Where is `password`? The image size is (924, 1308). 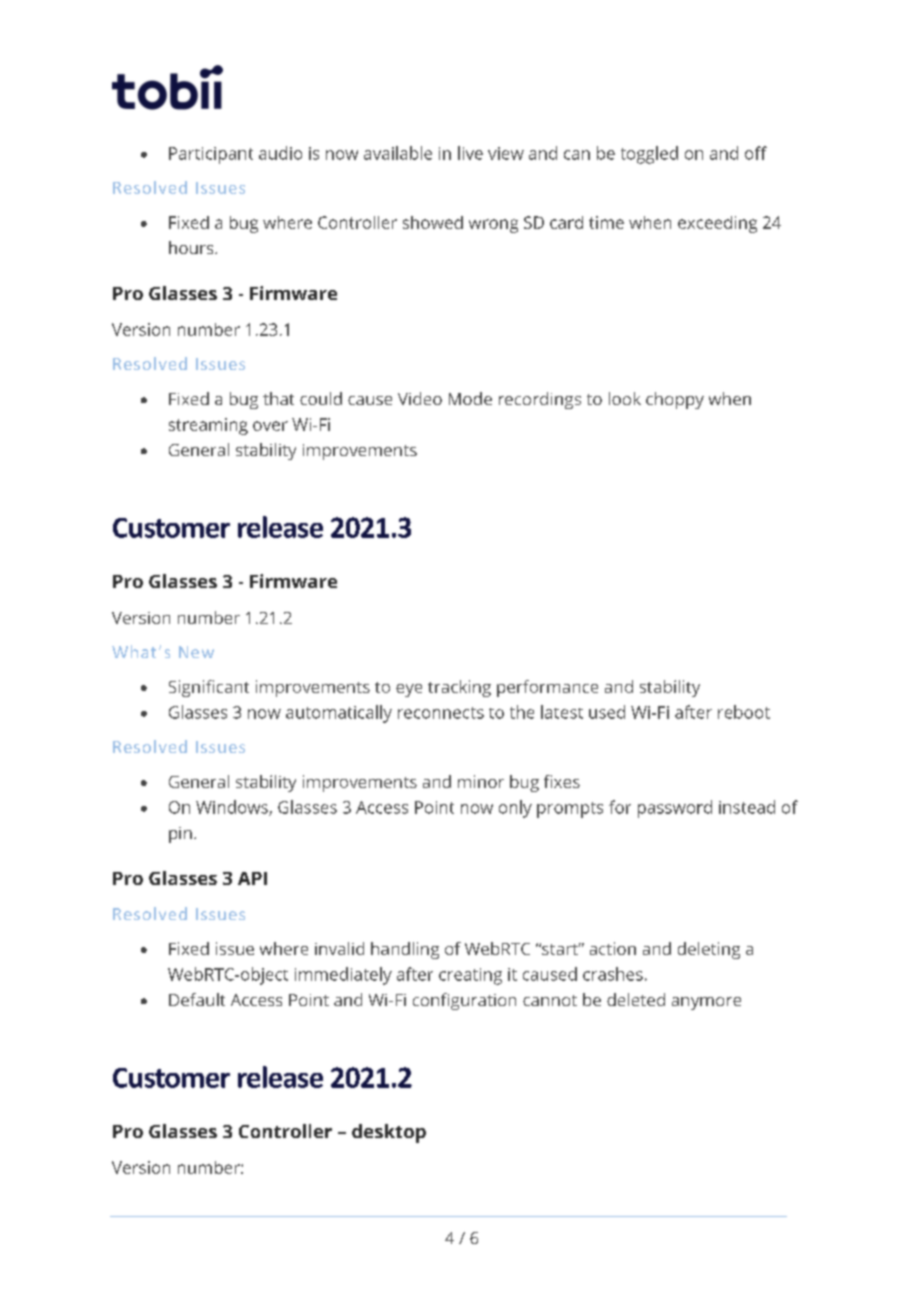 password is located at coordinates (675, 809).
